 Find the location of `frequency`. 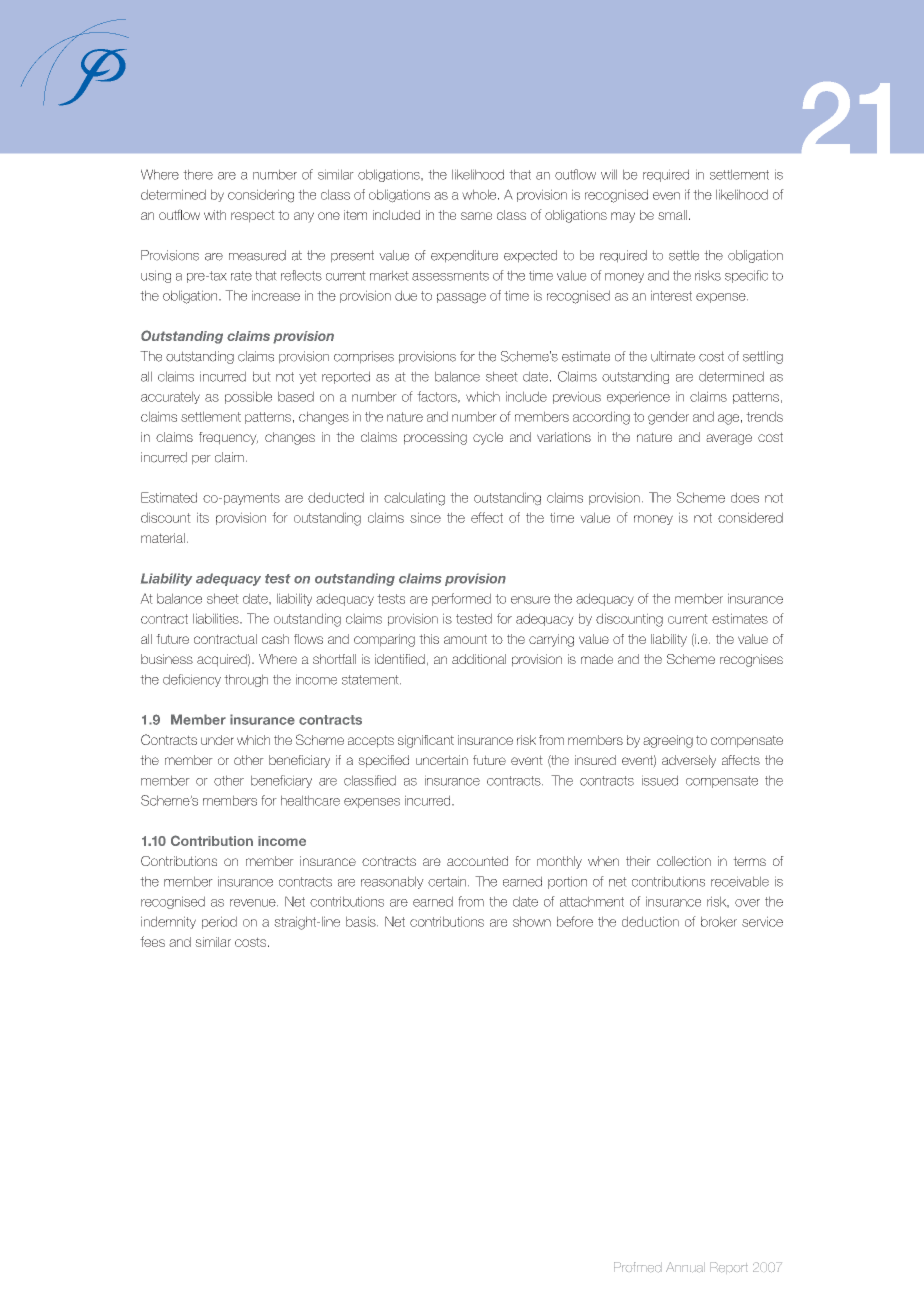

frequency is located at coordinates (228, 438).
